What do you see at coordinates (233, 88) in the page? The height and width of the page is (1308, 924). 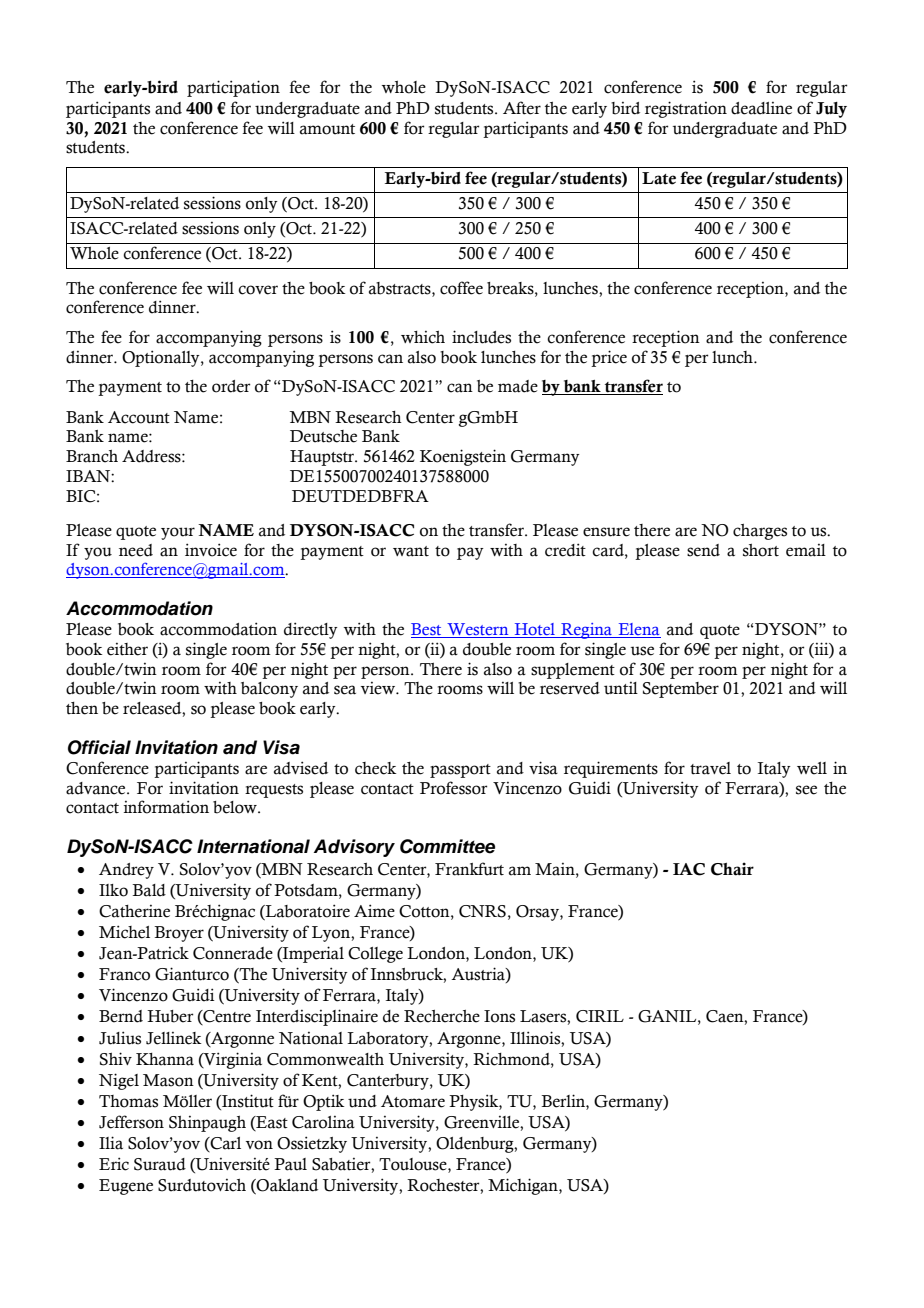 I see `participation` at bounding box center [233, 88].
